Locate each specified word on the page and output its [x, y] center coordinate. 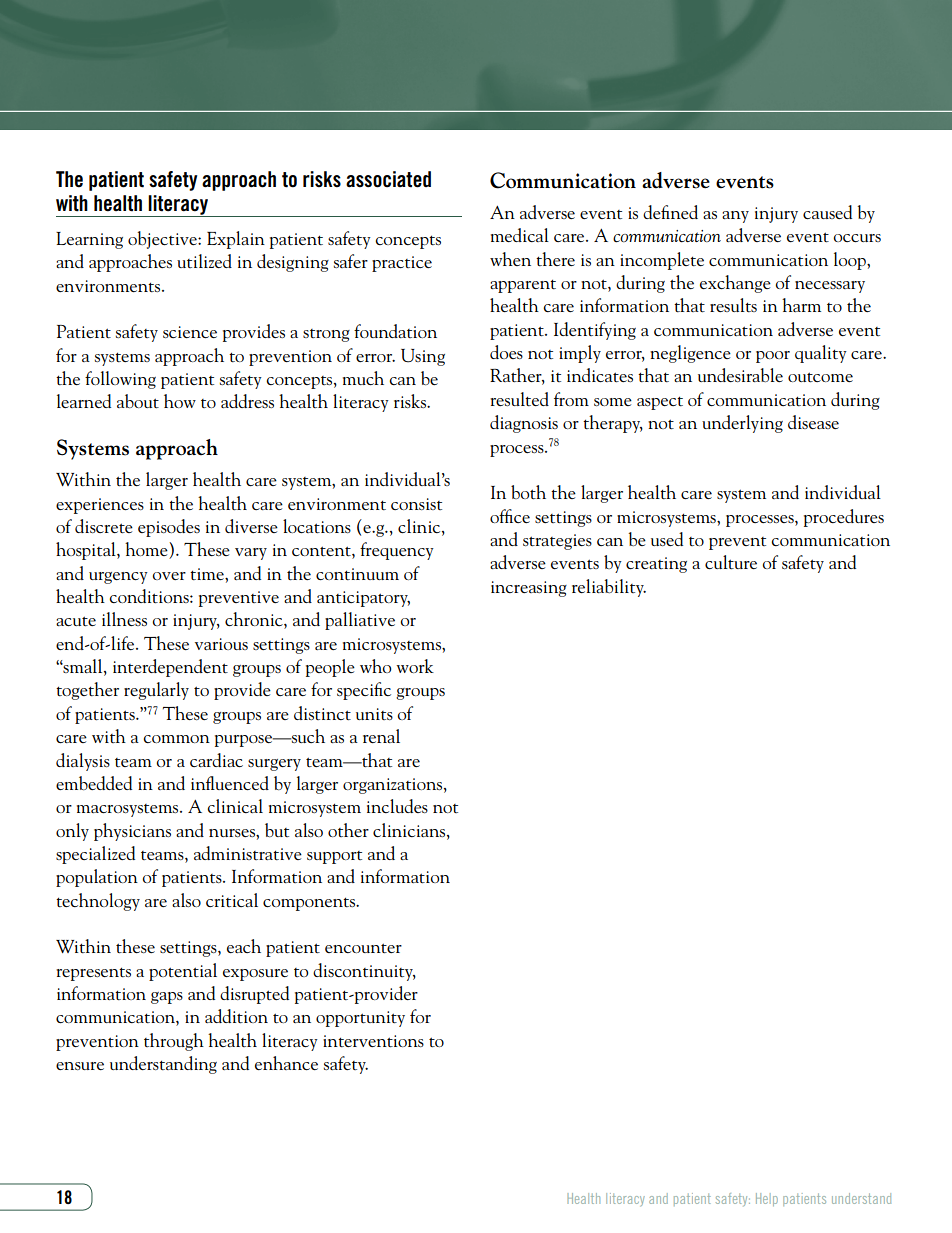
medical [520, 235]
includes [397, 806]
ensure [80, 1066]
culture [731, 562]
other [348, 830]
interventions [373, 1041]
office [510, 516]
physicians [132, 832]
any [735, 217]
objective [163, 240]
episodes [169, 528]
